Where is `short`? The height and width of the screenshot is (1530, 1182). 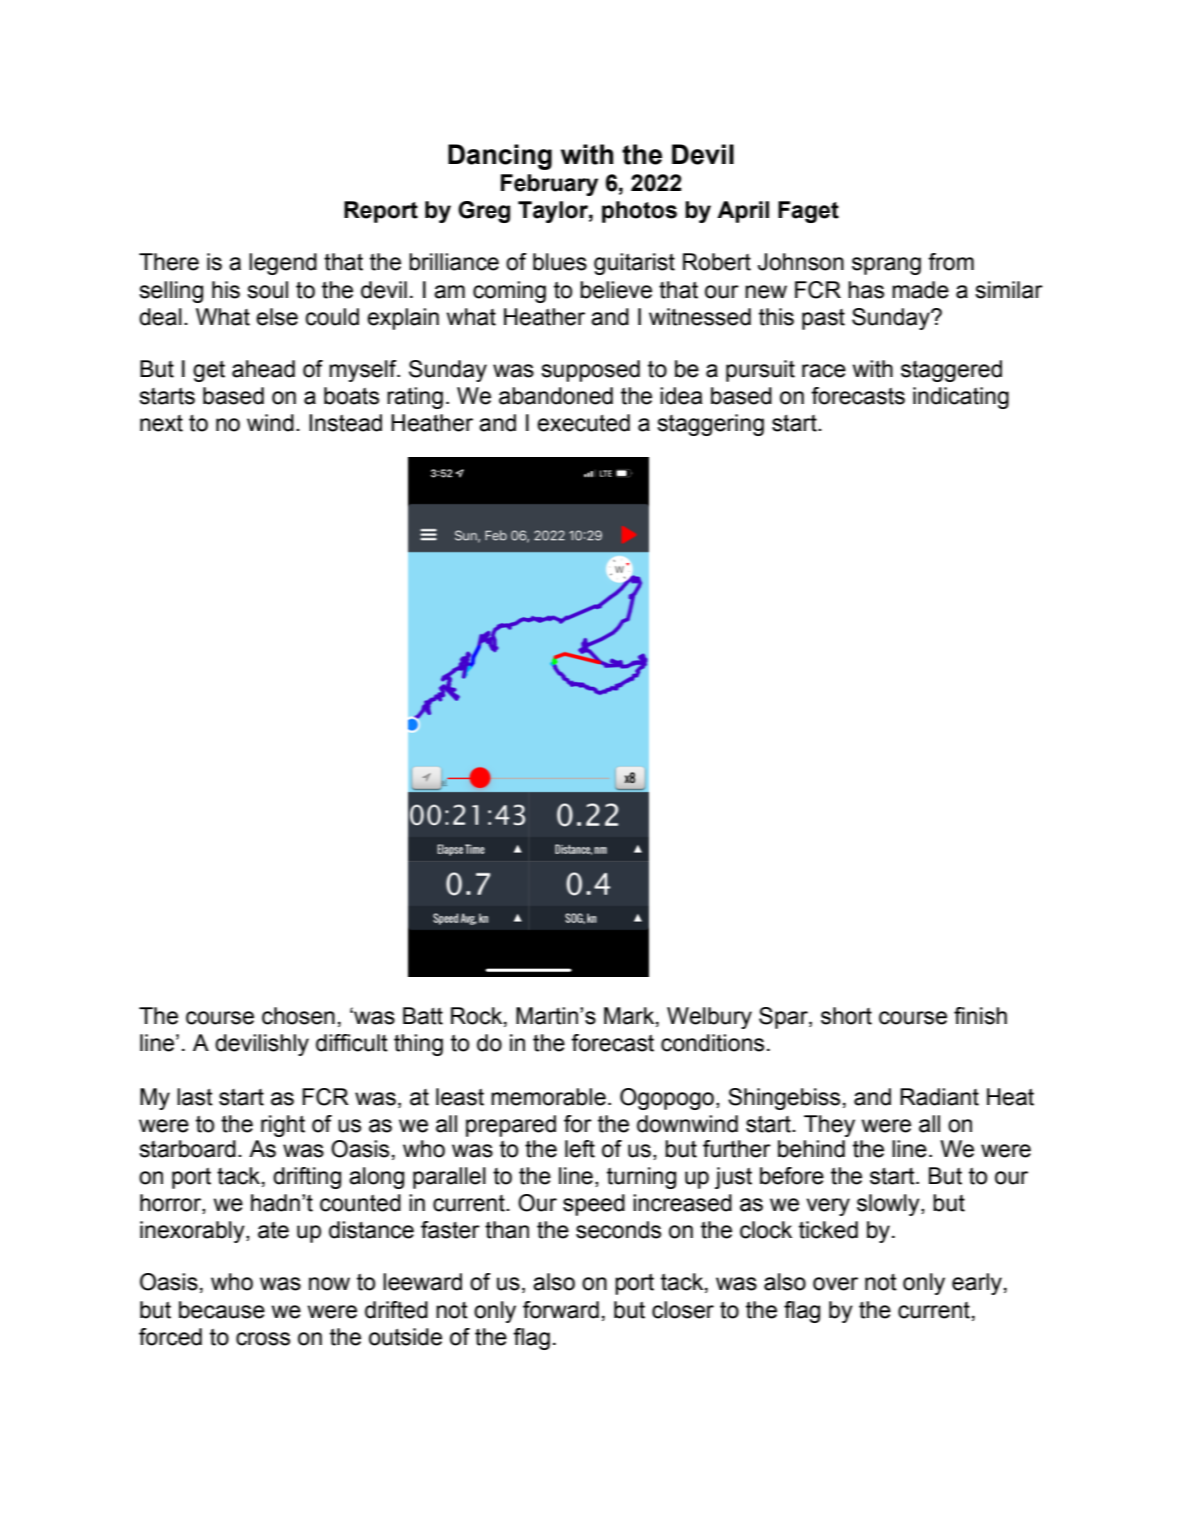 short is located at coordinates (846, 1016).
